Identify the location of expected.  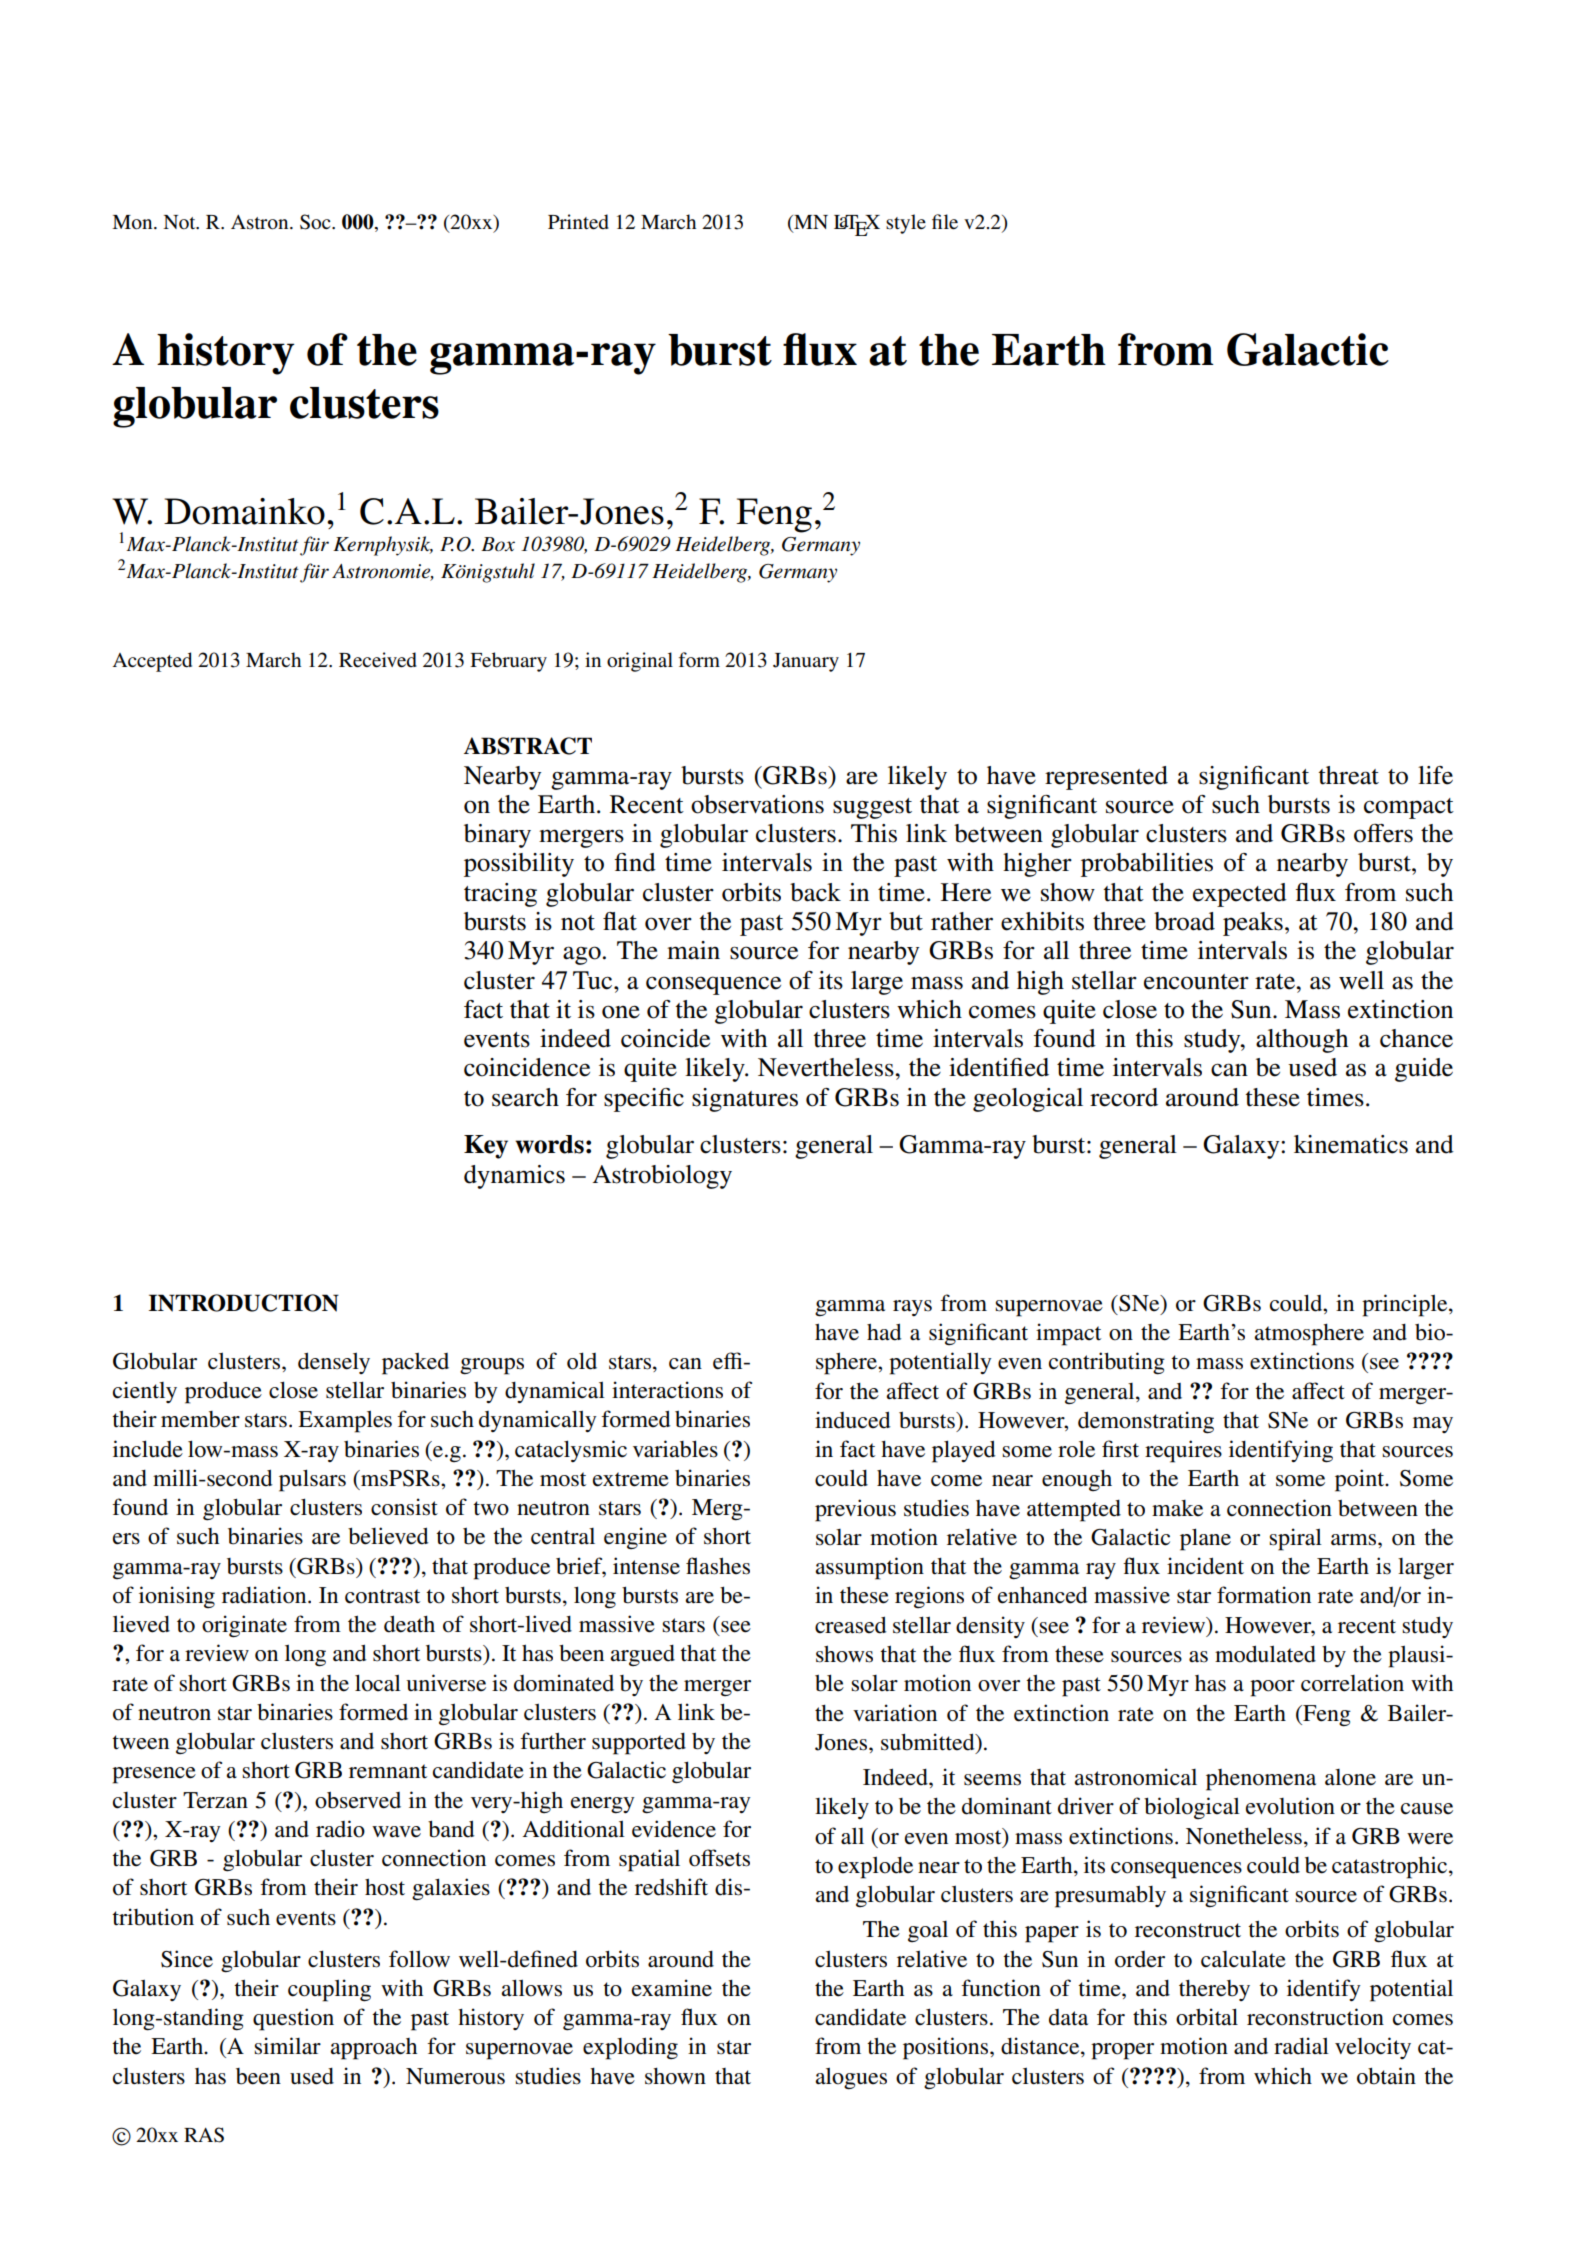
(1240, 895).
